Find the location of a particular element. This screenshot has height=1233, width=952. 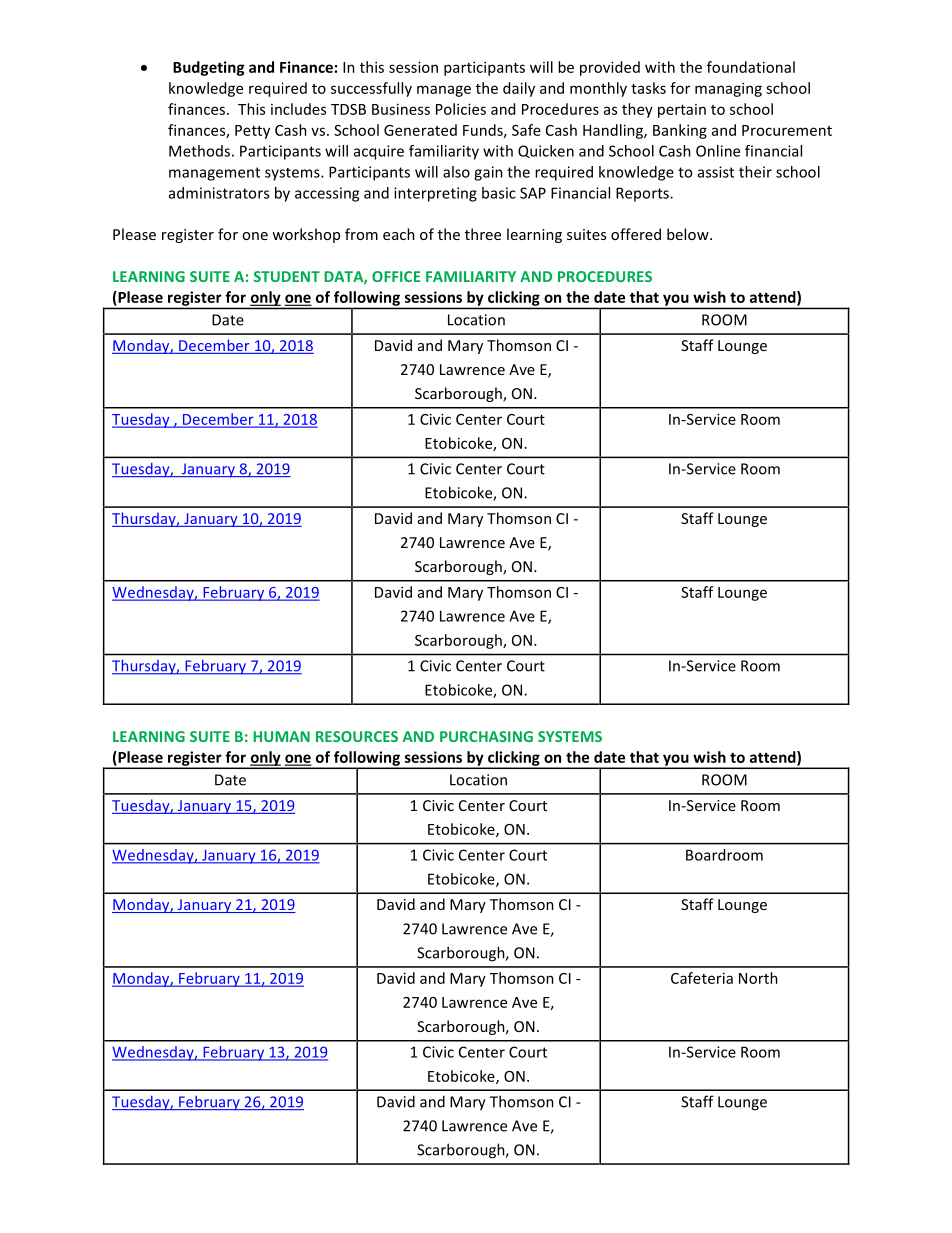

managing is located at coordinates (728, 89).
